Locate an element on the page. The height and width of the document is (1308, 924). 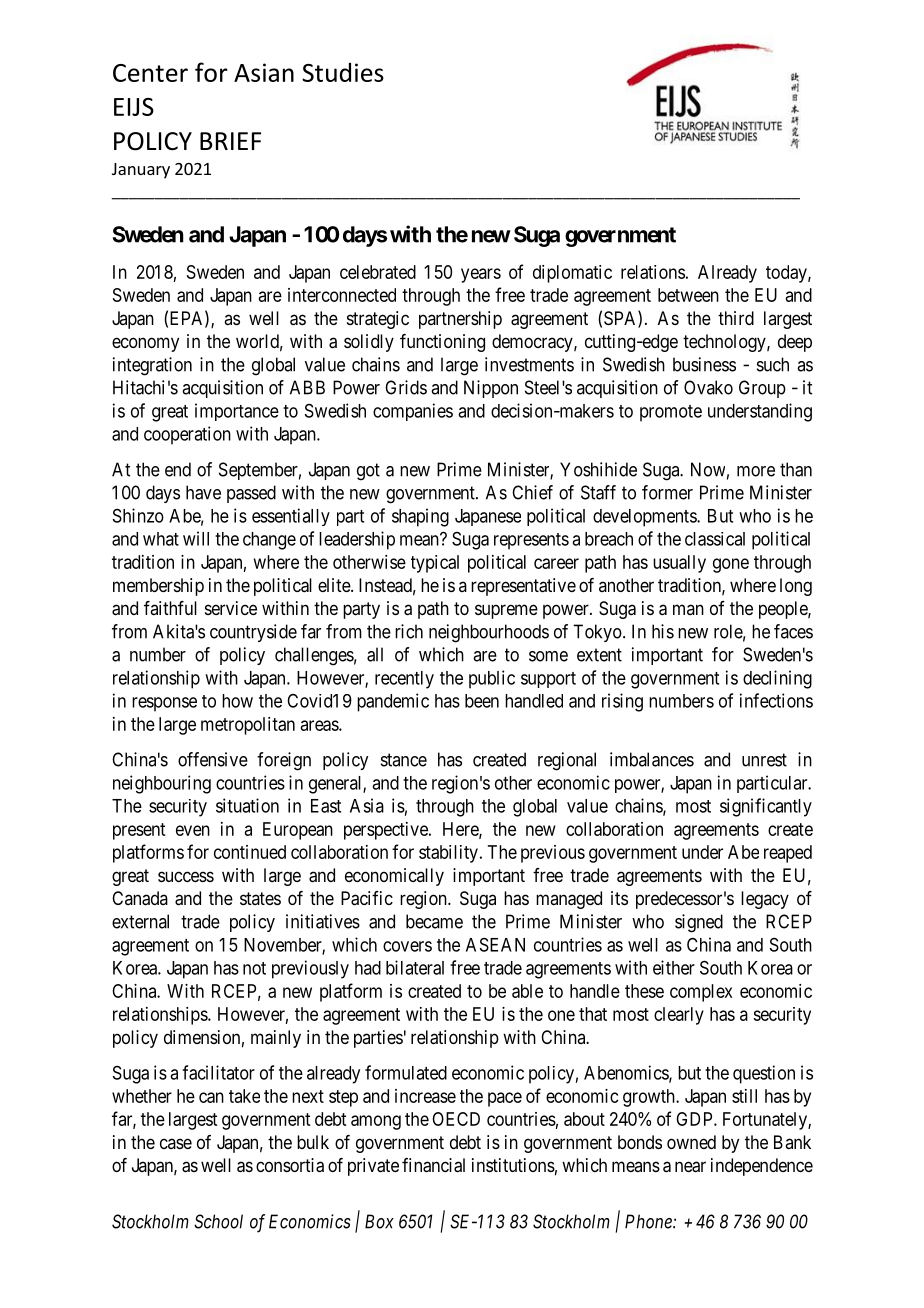
stability is located at coordinates (448, 854).
